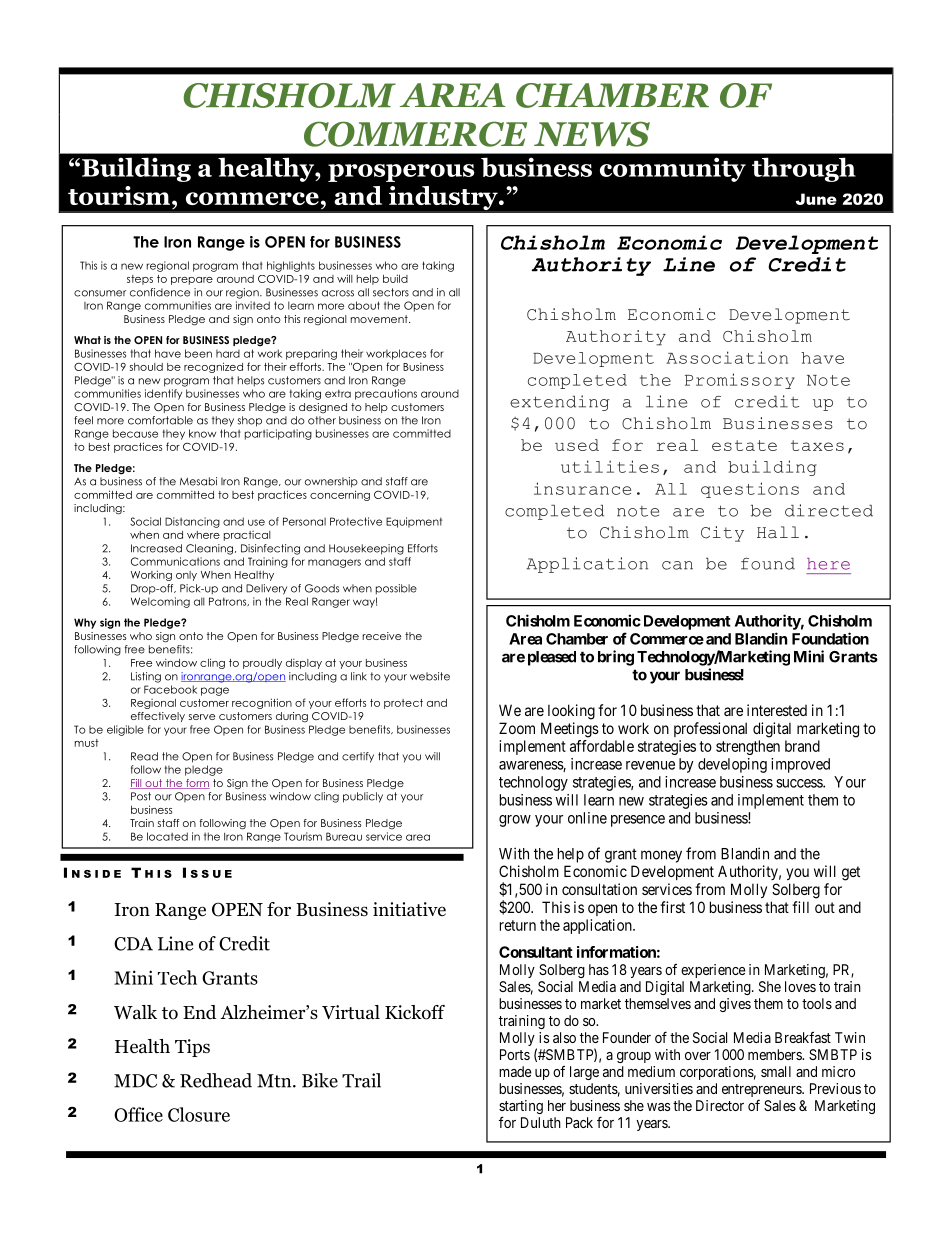  What do you see at coordinates (515, 821) in the image?
I see `grow` at bounding box center [515, 821].
